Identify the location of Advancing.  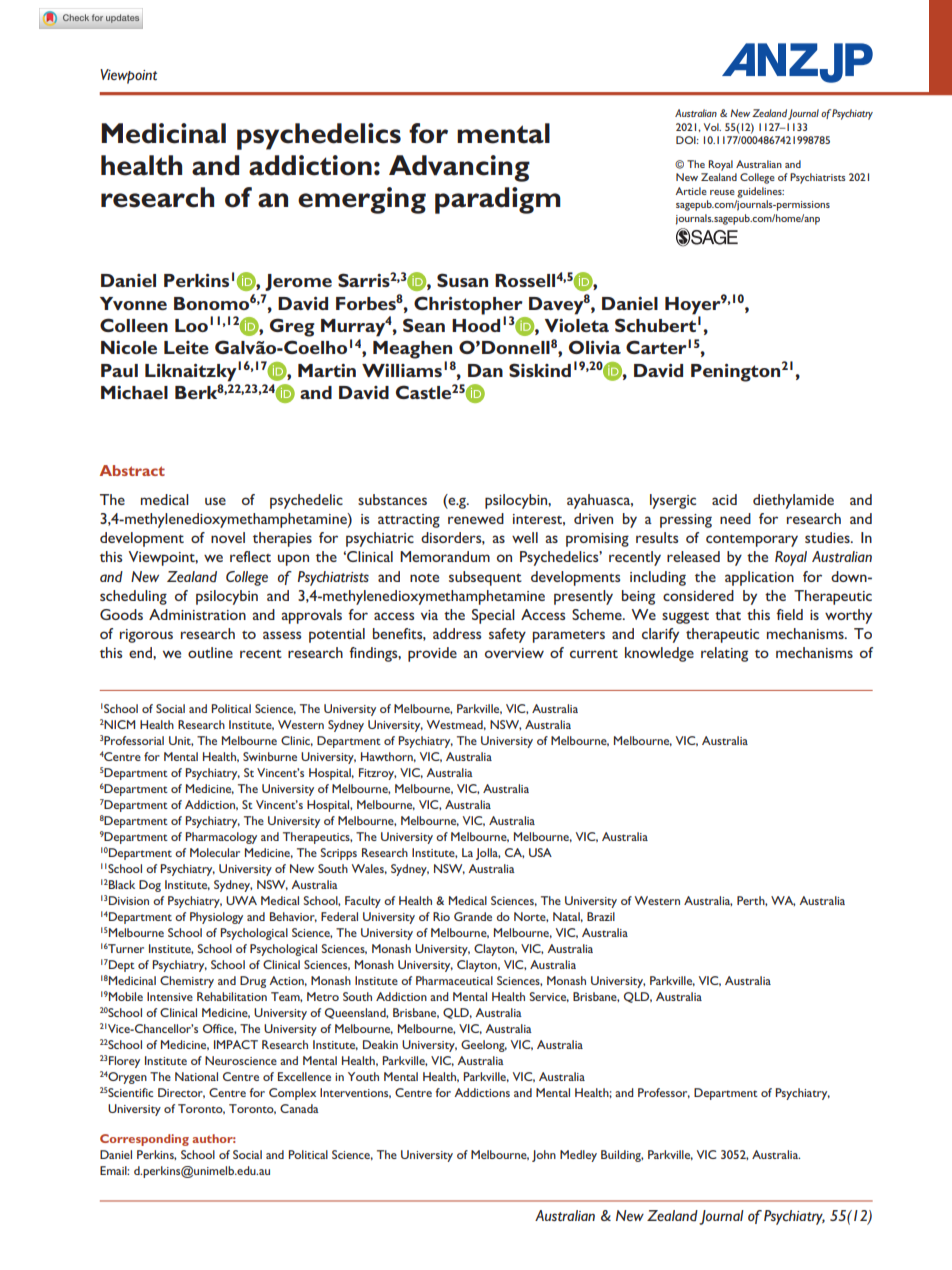
(459, 168).
